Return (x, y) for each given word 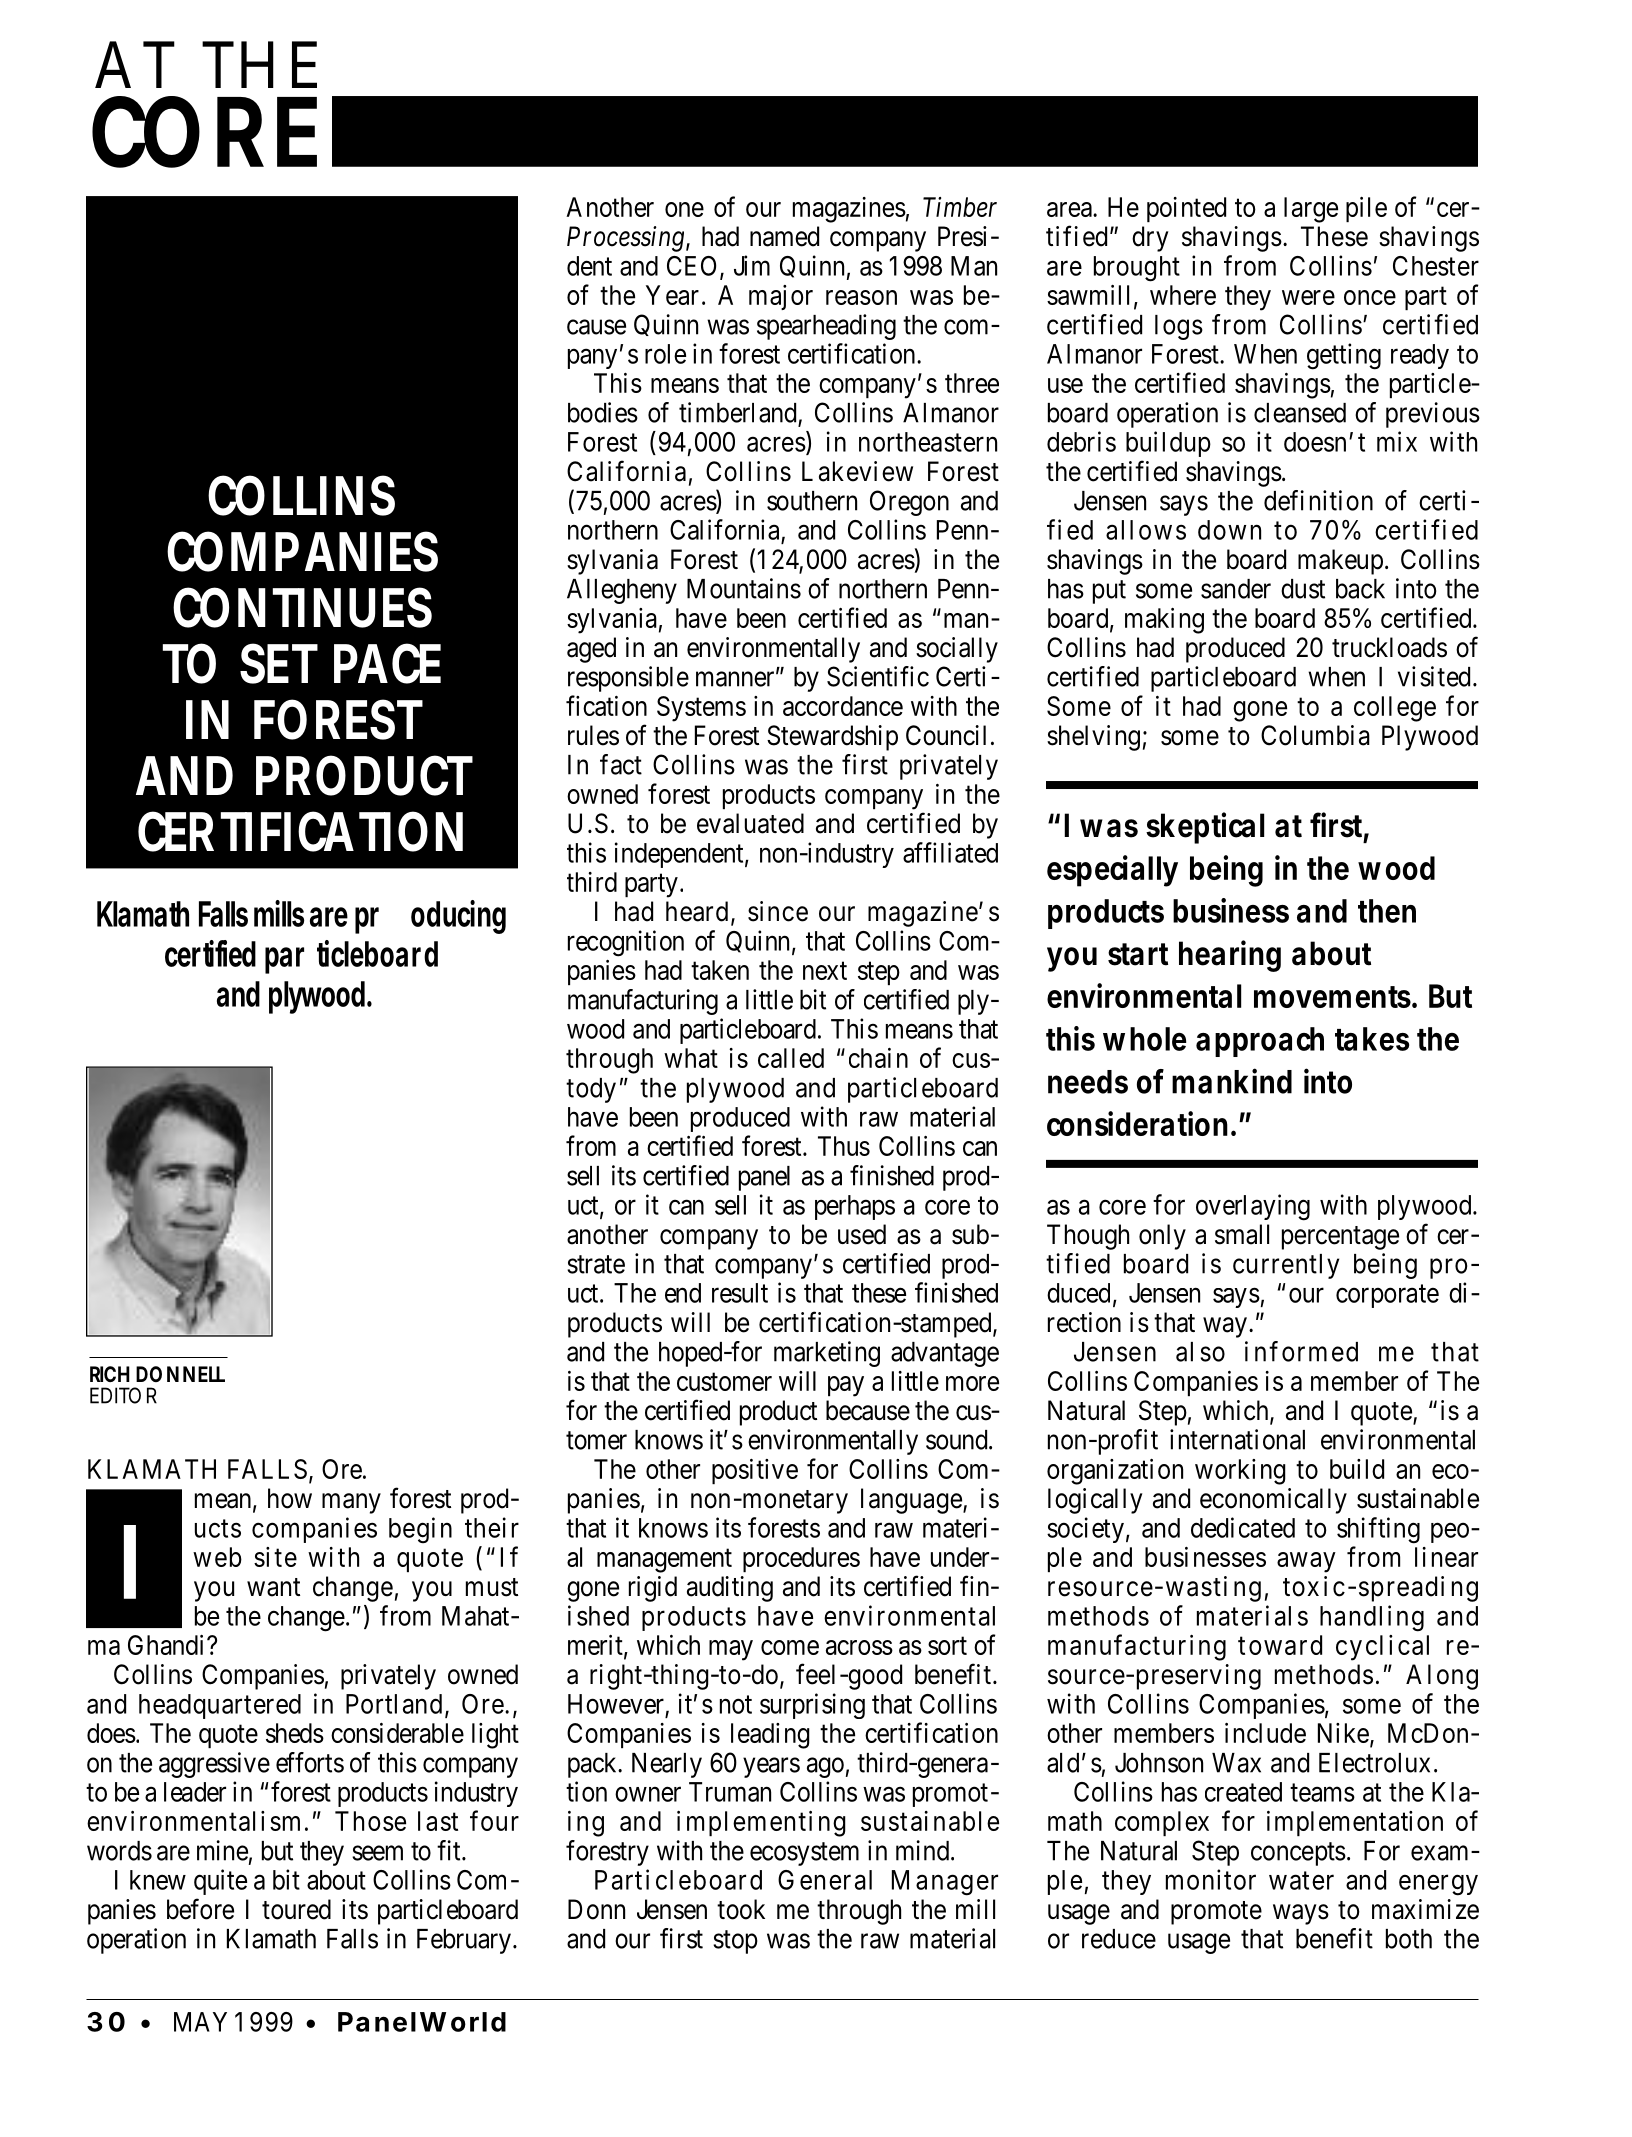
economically (1273, 1501)
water (1301, 1881)
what (691, 1058)
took (741, 1909)
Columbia (1315, 735)
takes (1372, 1039)
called (791, 1058)
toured (296, 1909)
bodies (603, 412)
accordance (843, 706)
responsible (628, 679)
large (1311, 210)
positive (755, 1471)
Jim (752, 265)
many (351, 1503)
